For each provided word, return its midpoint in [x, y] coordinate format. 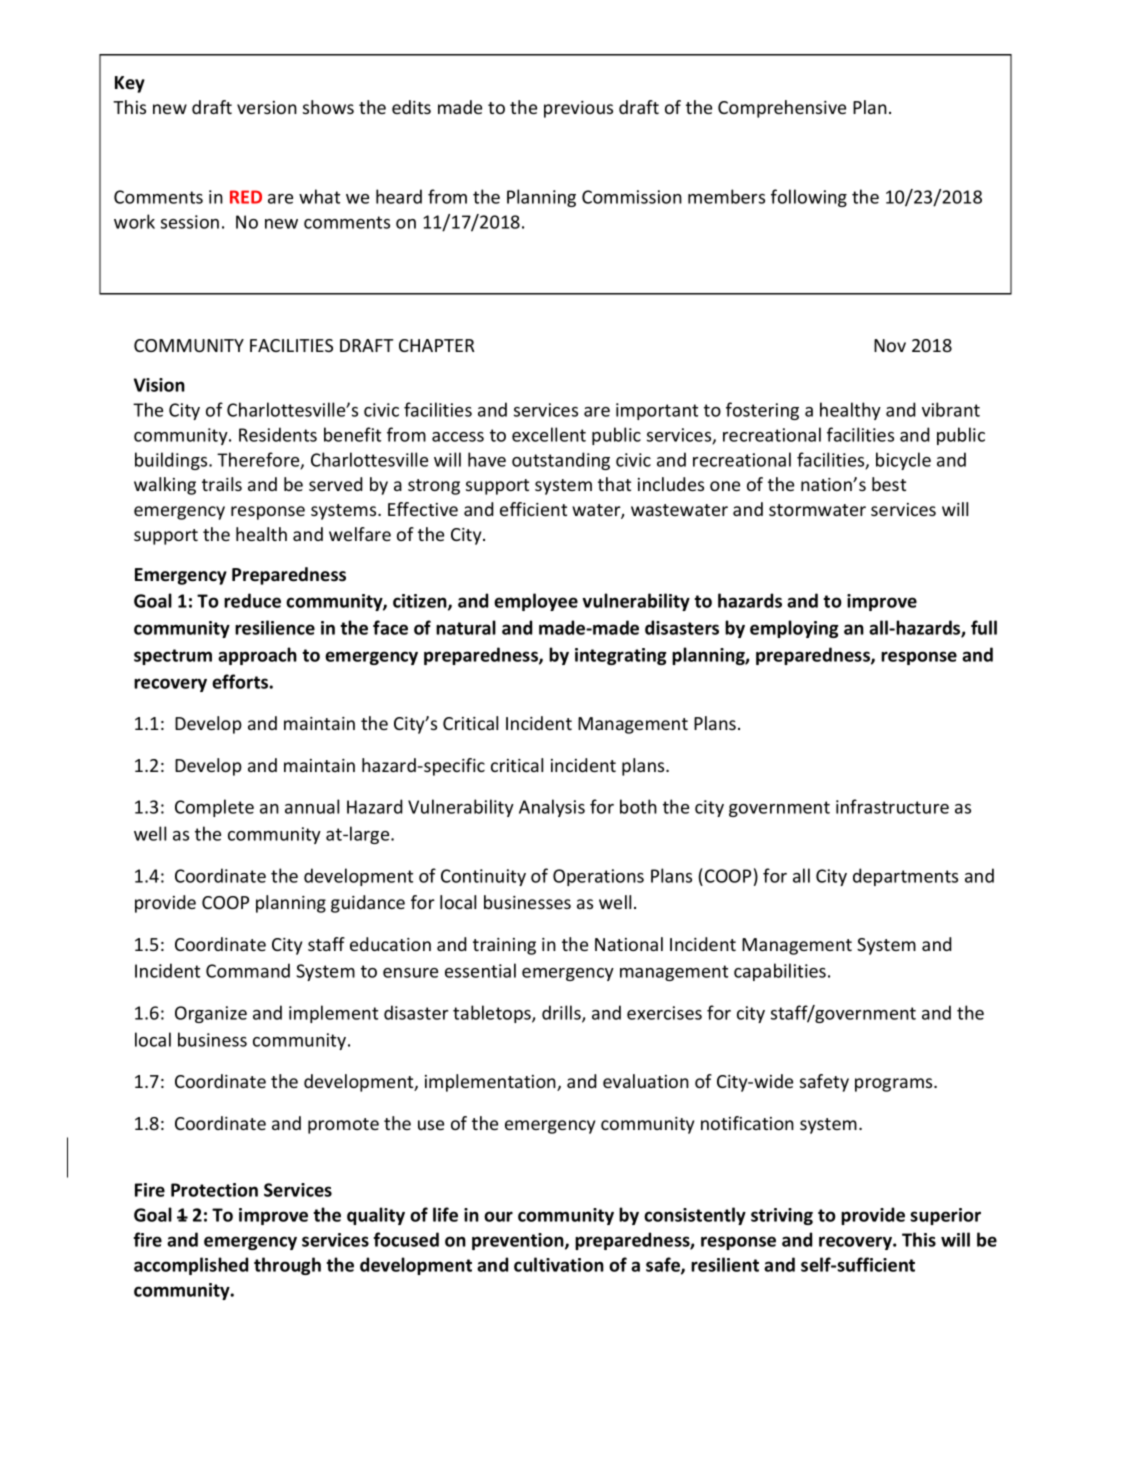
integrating [621, 656]
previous [578, 109]
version [267, 107]
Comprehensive [782, 109]
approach [257, 656]
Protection [214, 1190]
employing [794, 629]
